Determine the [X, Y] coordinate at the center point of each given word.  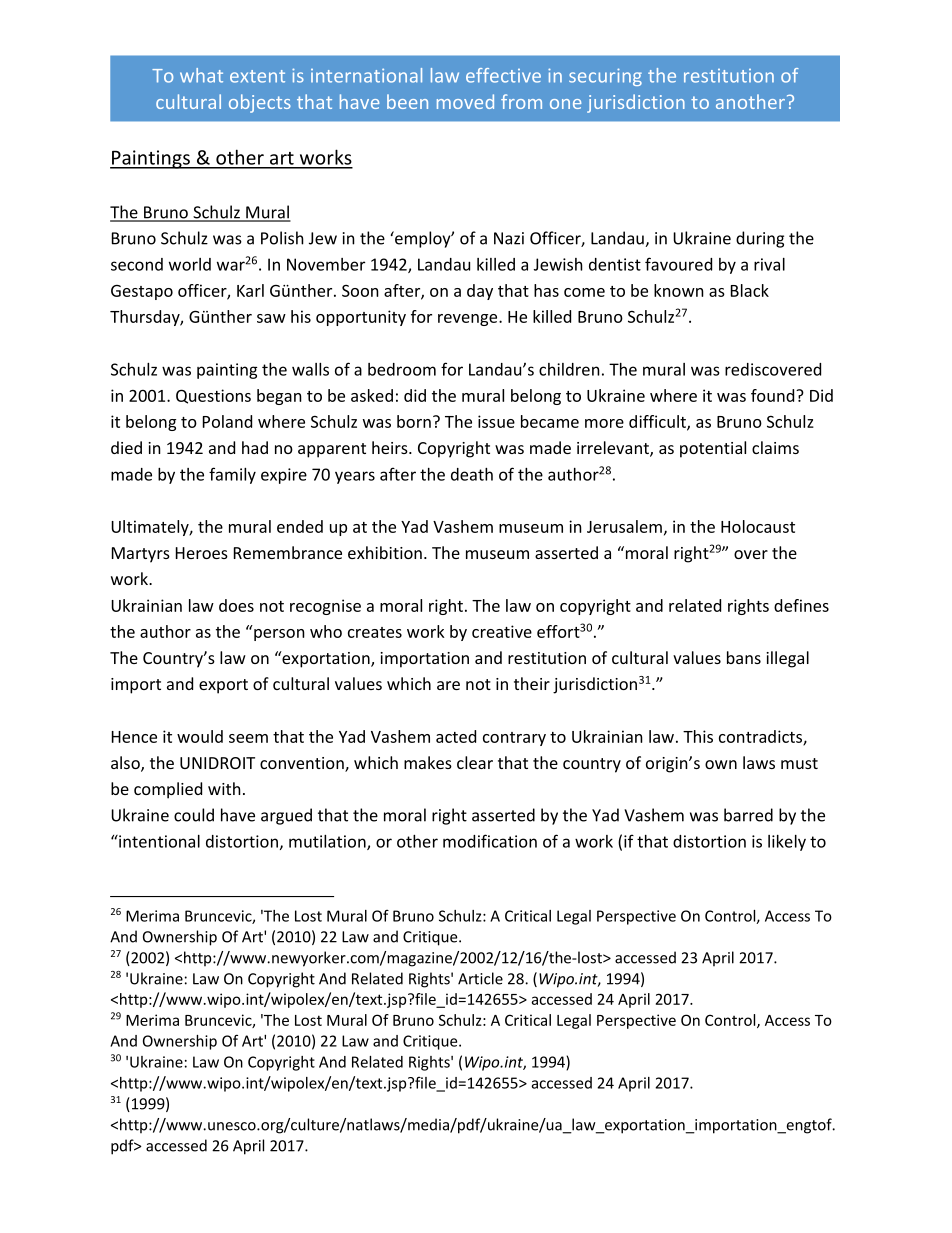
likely [787, 843]
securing [605, 77]
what [201, 75]
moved [465, 101]
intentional [158, 841]
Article [480, 978]
